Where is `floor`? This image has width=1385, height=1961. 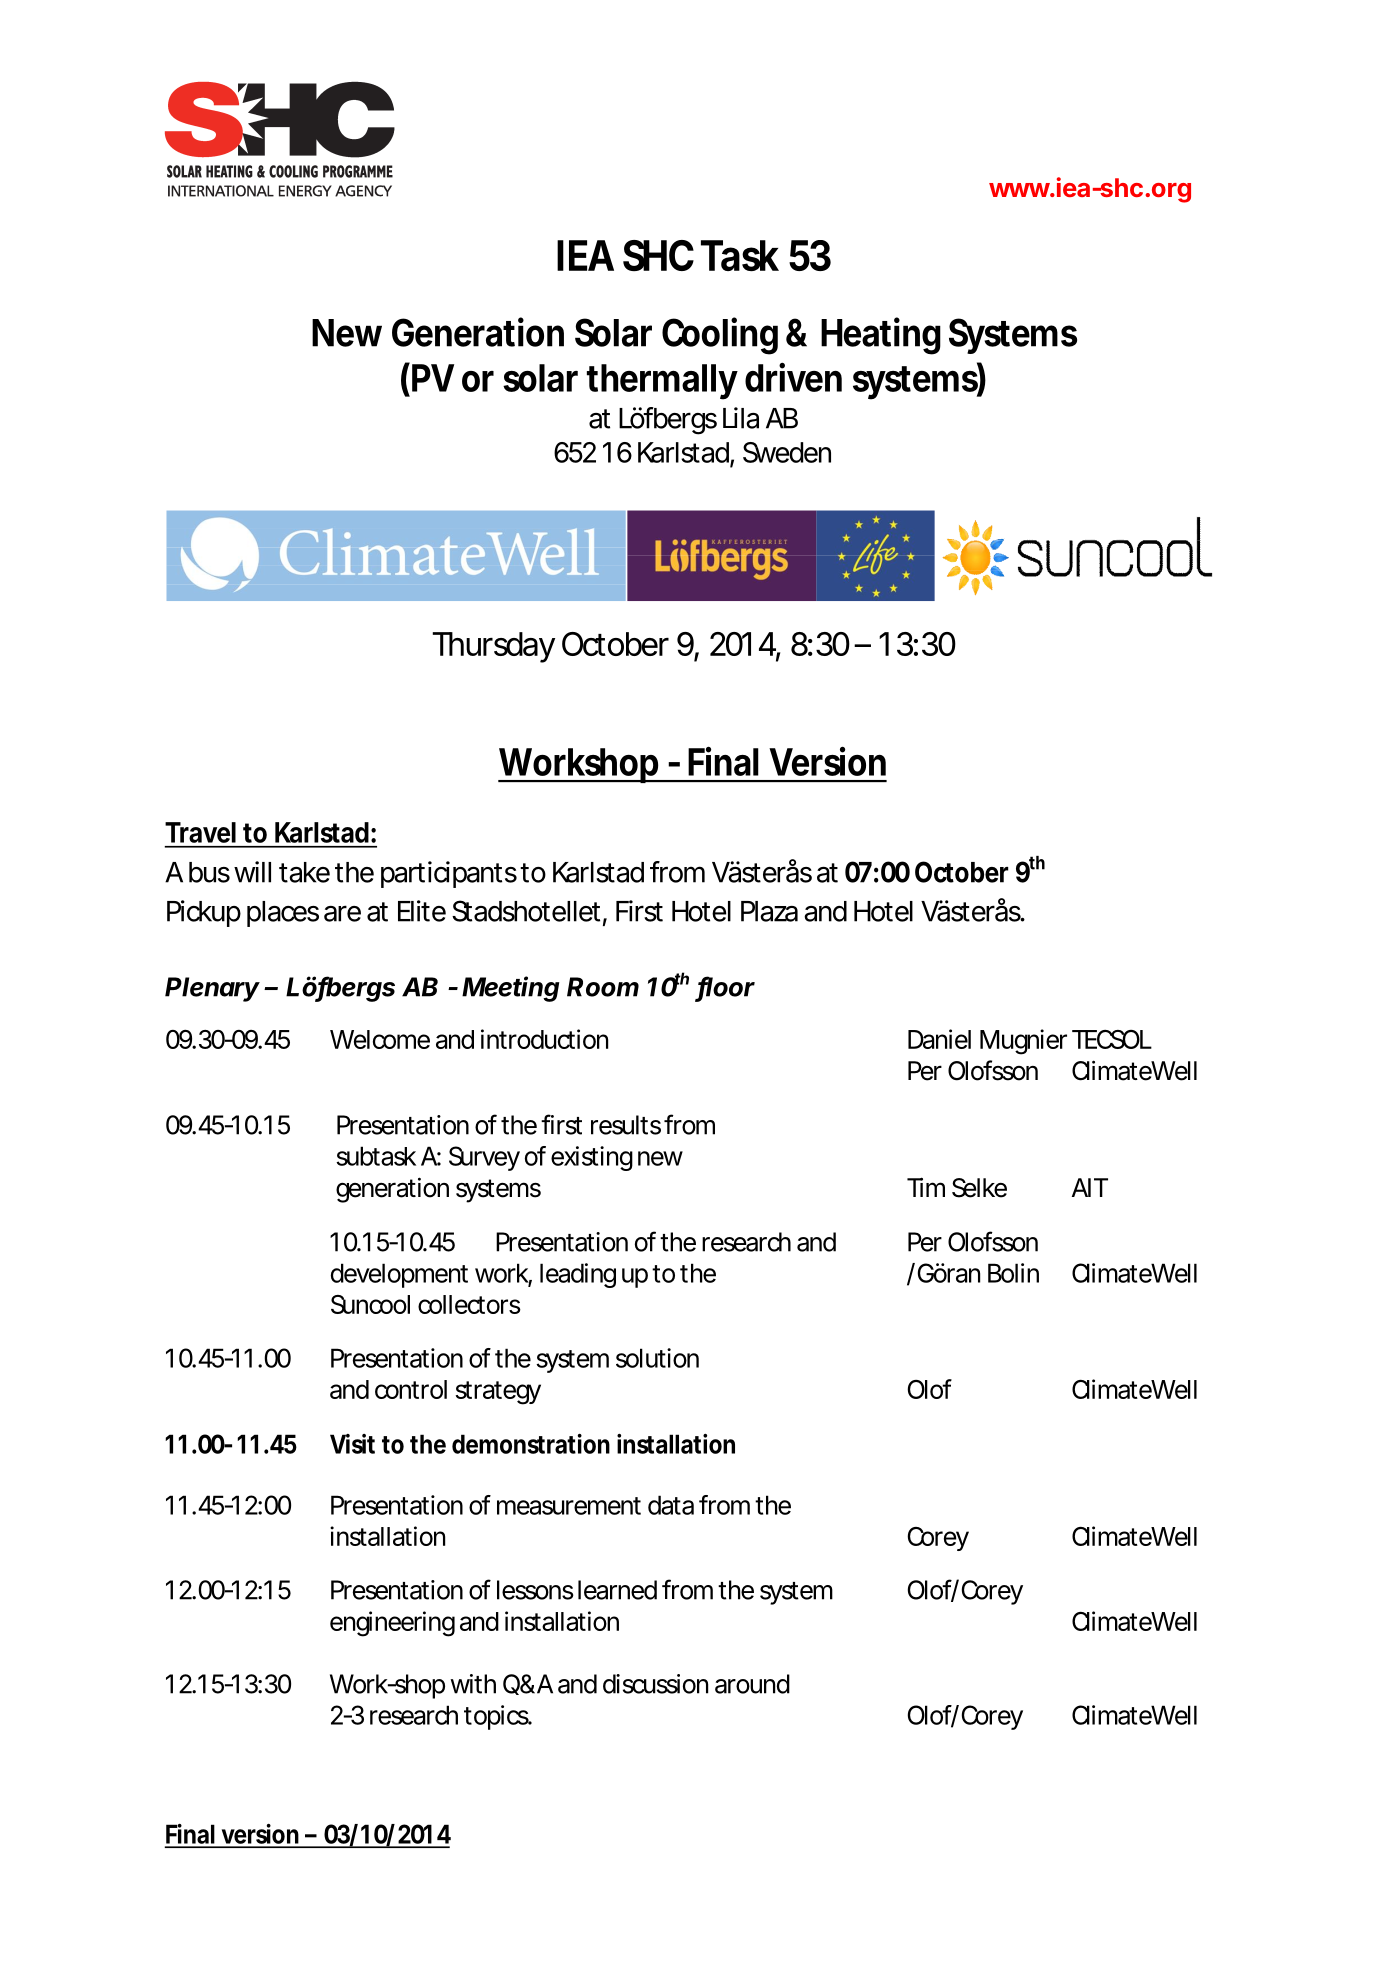 floor is located at coordinates (726, 987).
